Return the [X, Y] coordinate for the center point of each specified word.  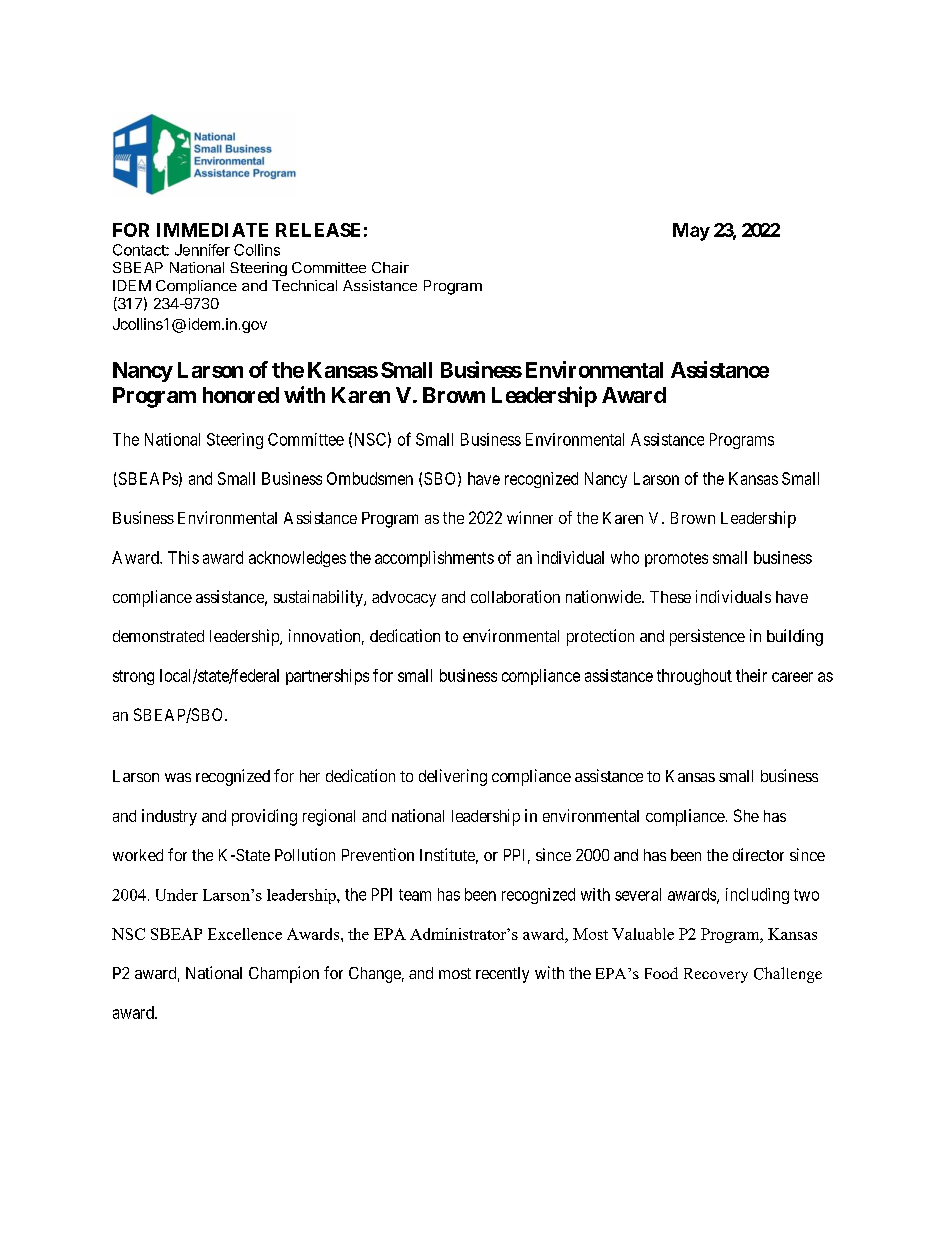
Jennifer [202, 250]
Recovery [716, 975]
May [691, 232]
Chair [390, 267]
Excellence [245, 934]
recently [502, 975]
